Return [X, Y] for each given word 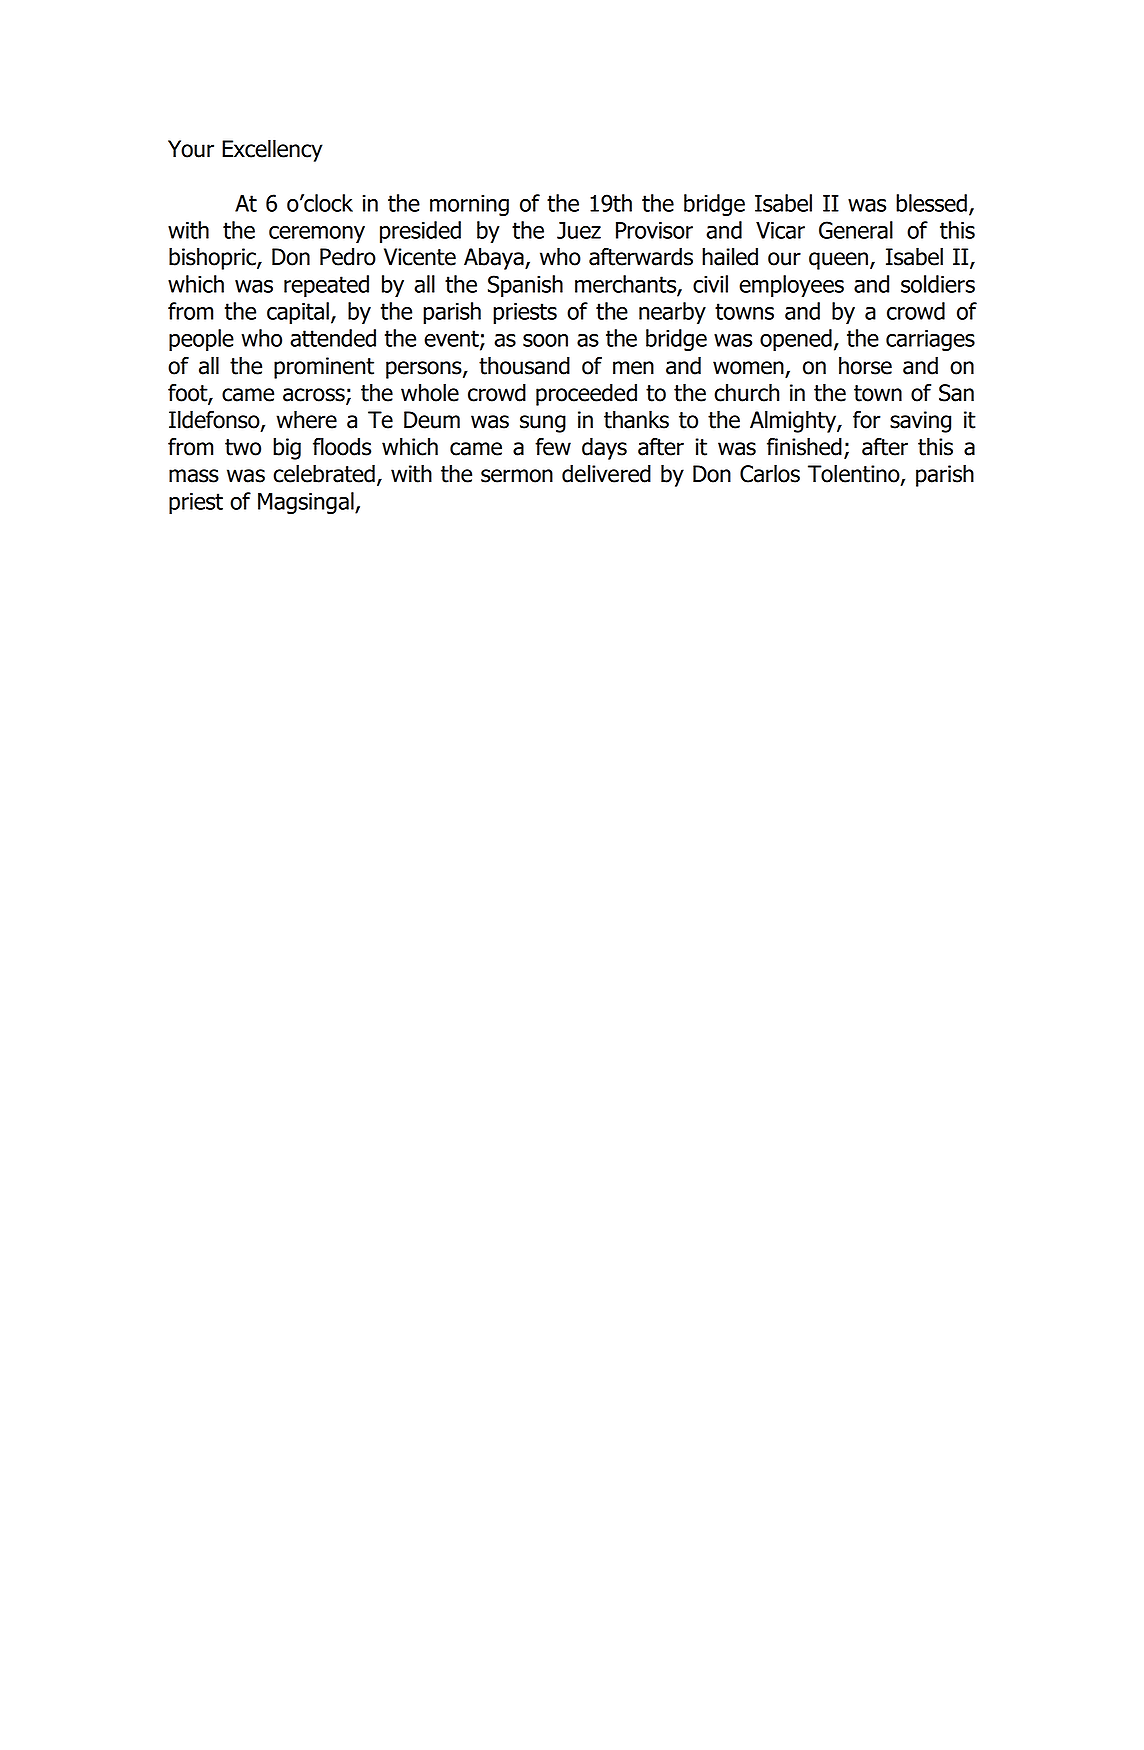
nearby [672, 313]
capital [298, 313]
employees [791, 286]
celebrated [324, 473]
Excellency [272, 150]
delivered [606, 473]
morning [469, 205]
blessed [931, 203]
